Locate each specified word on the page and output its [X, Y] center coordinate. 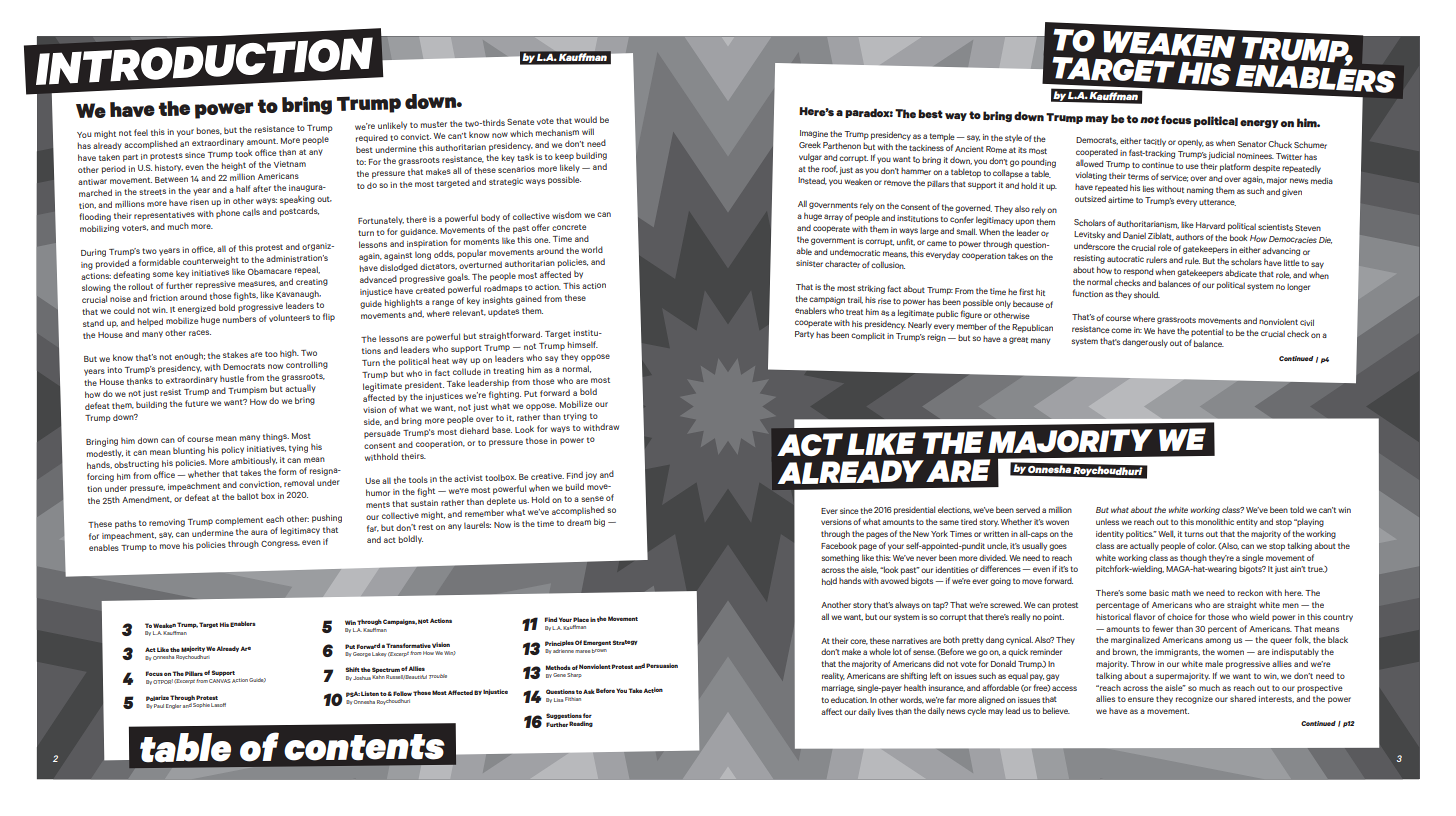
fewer [1162, 628]
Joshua [362, 678]
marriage [838, 689]
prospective [1320, 689]
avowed [894, 581]
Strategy [625, 642]
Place [581, 619]
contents [364, 747]
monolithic [1215, 521]
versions [836, 522]
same [949, 522]
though [1193, 559]
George [362, 654]
